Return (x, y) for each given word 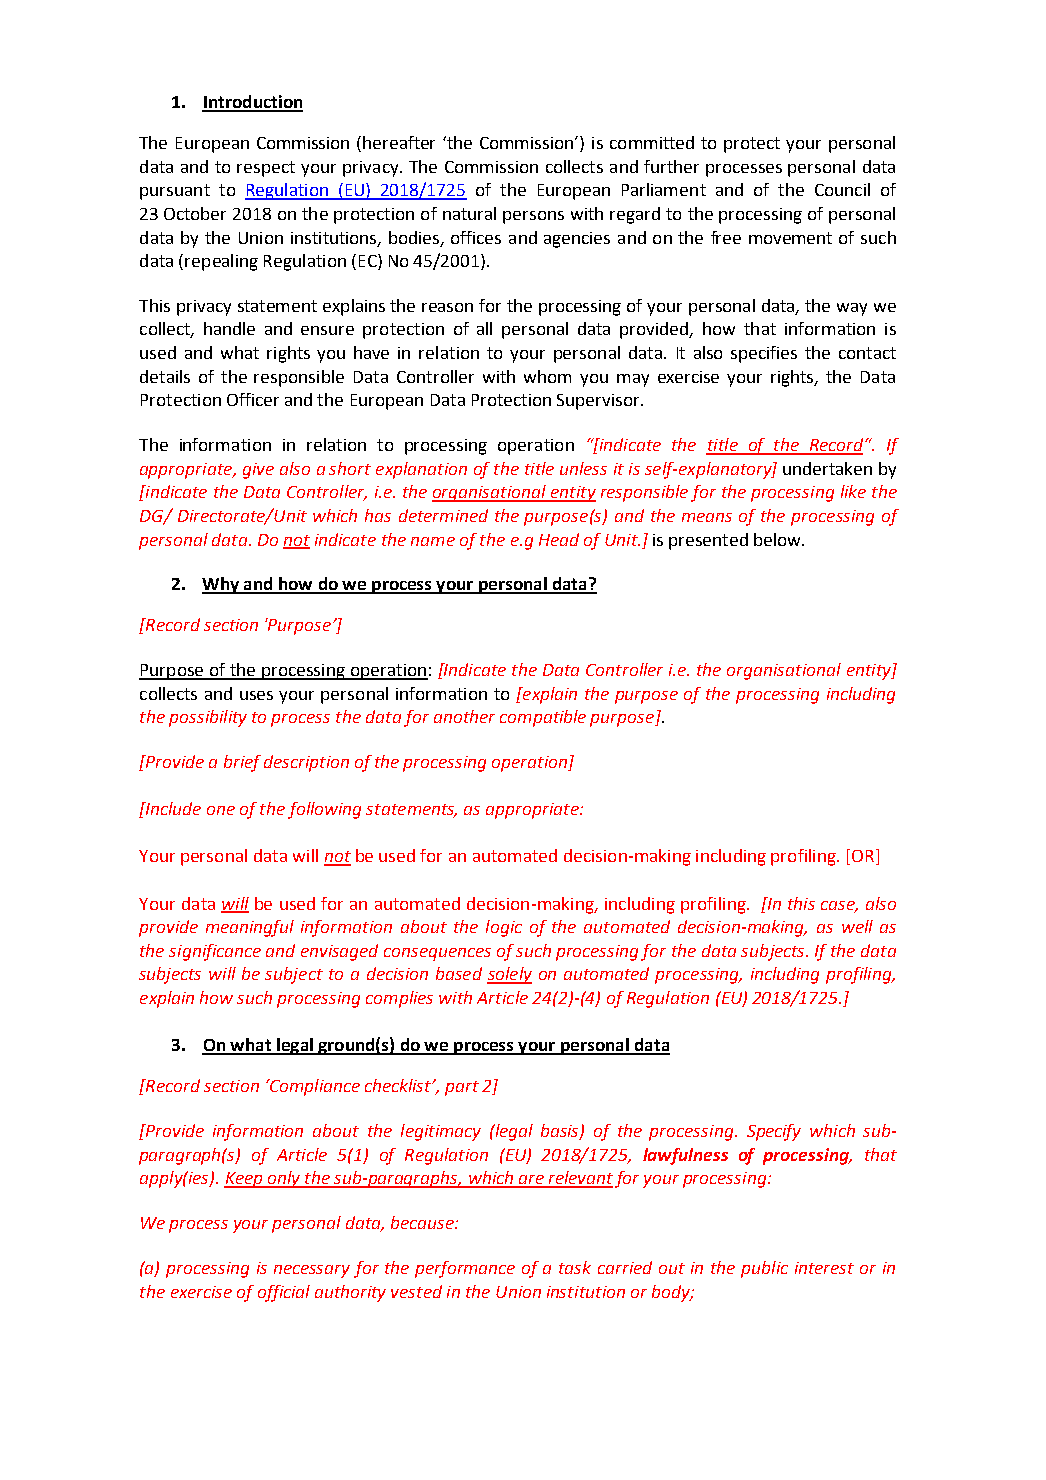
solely (509, 975)
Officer (253, 399)
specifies (764, 354)
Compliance (313, 1087)
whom (547, 376)
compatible (543, 718)
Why (221, 585)
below (778, 539)
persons (533, 217)
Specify (774, 1132)
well (857, 926)
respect (266, 169)
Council (842, 189)
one (221, 810)
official (284, 1293)
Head (559, 539)
